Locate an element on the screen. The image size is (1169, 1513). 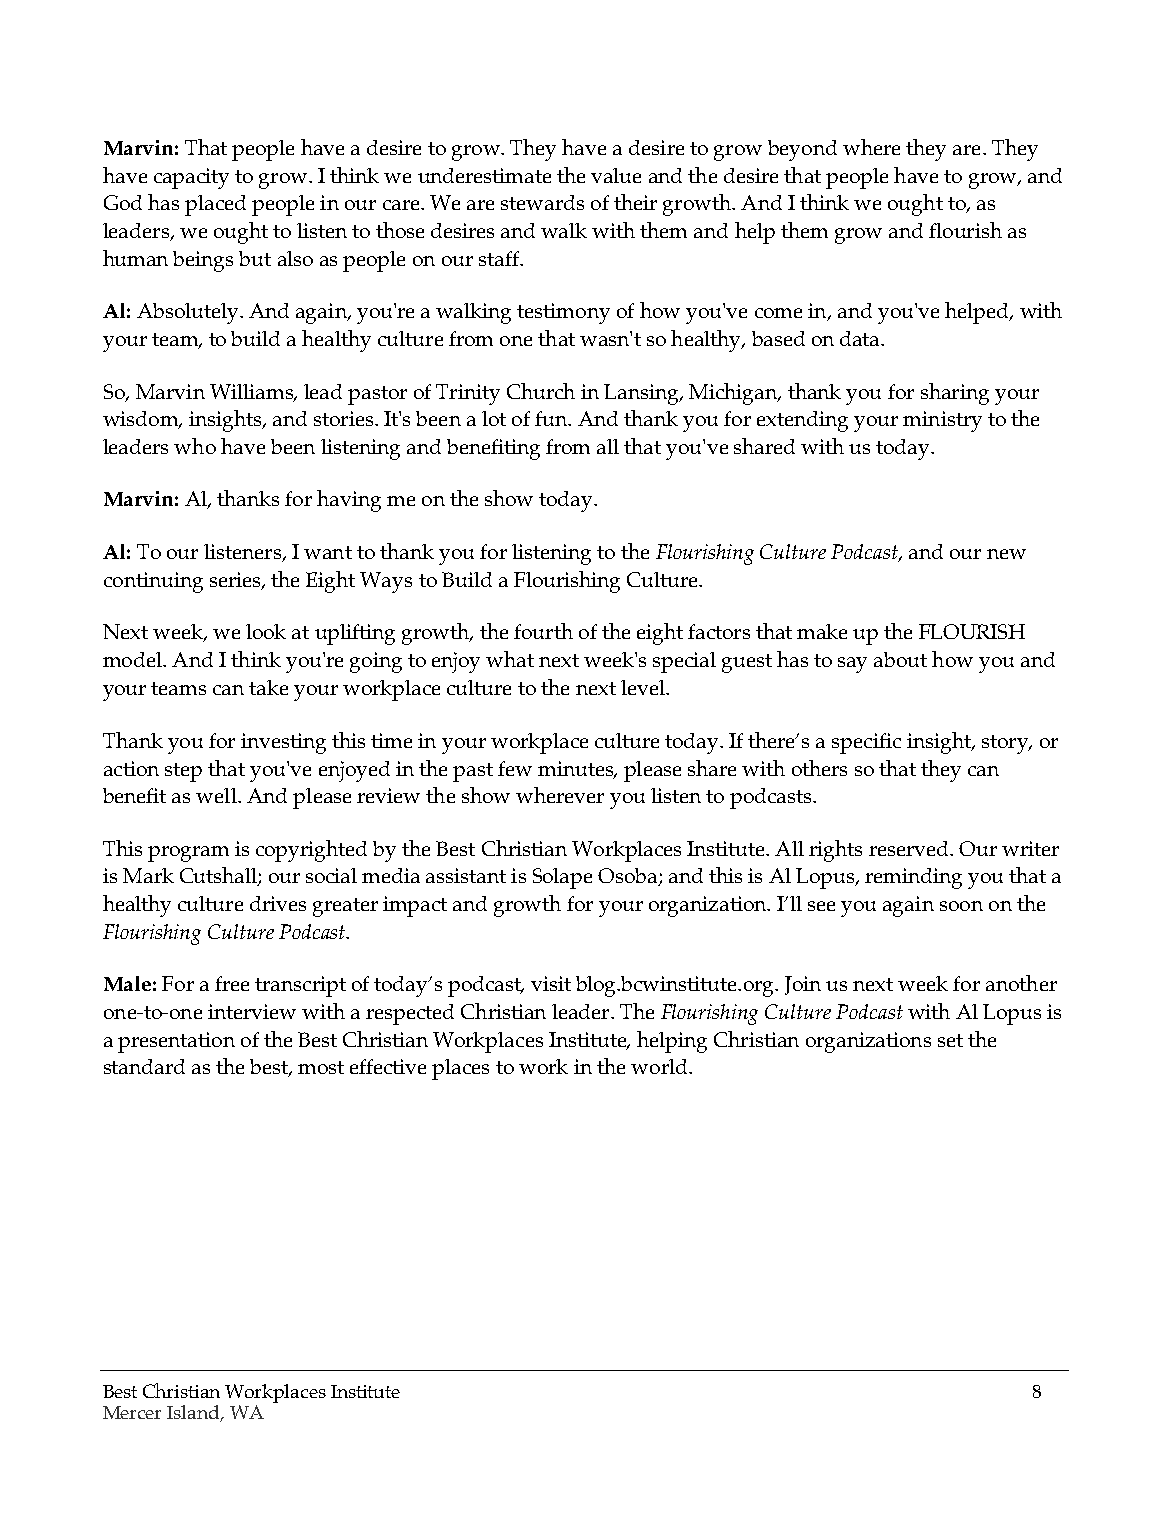
set is located at coordinates (950, 1040).
